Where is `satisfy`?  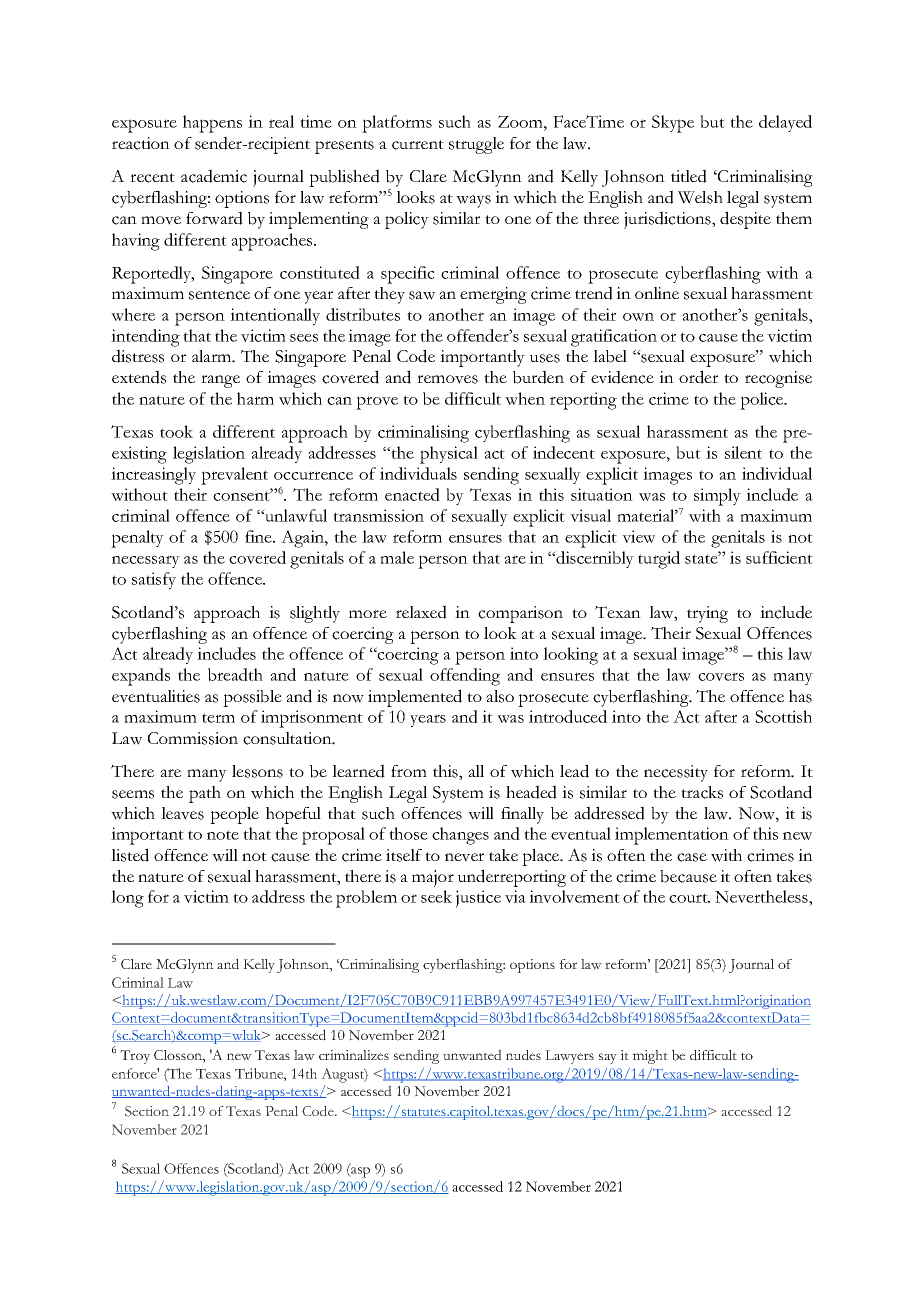
satisfy is located at coordinates (154, 580).
